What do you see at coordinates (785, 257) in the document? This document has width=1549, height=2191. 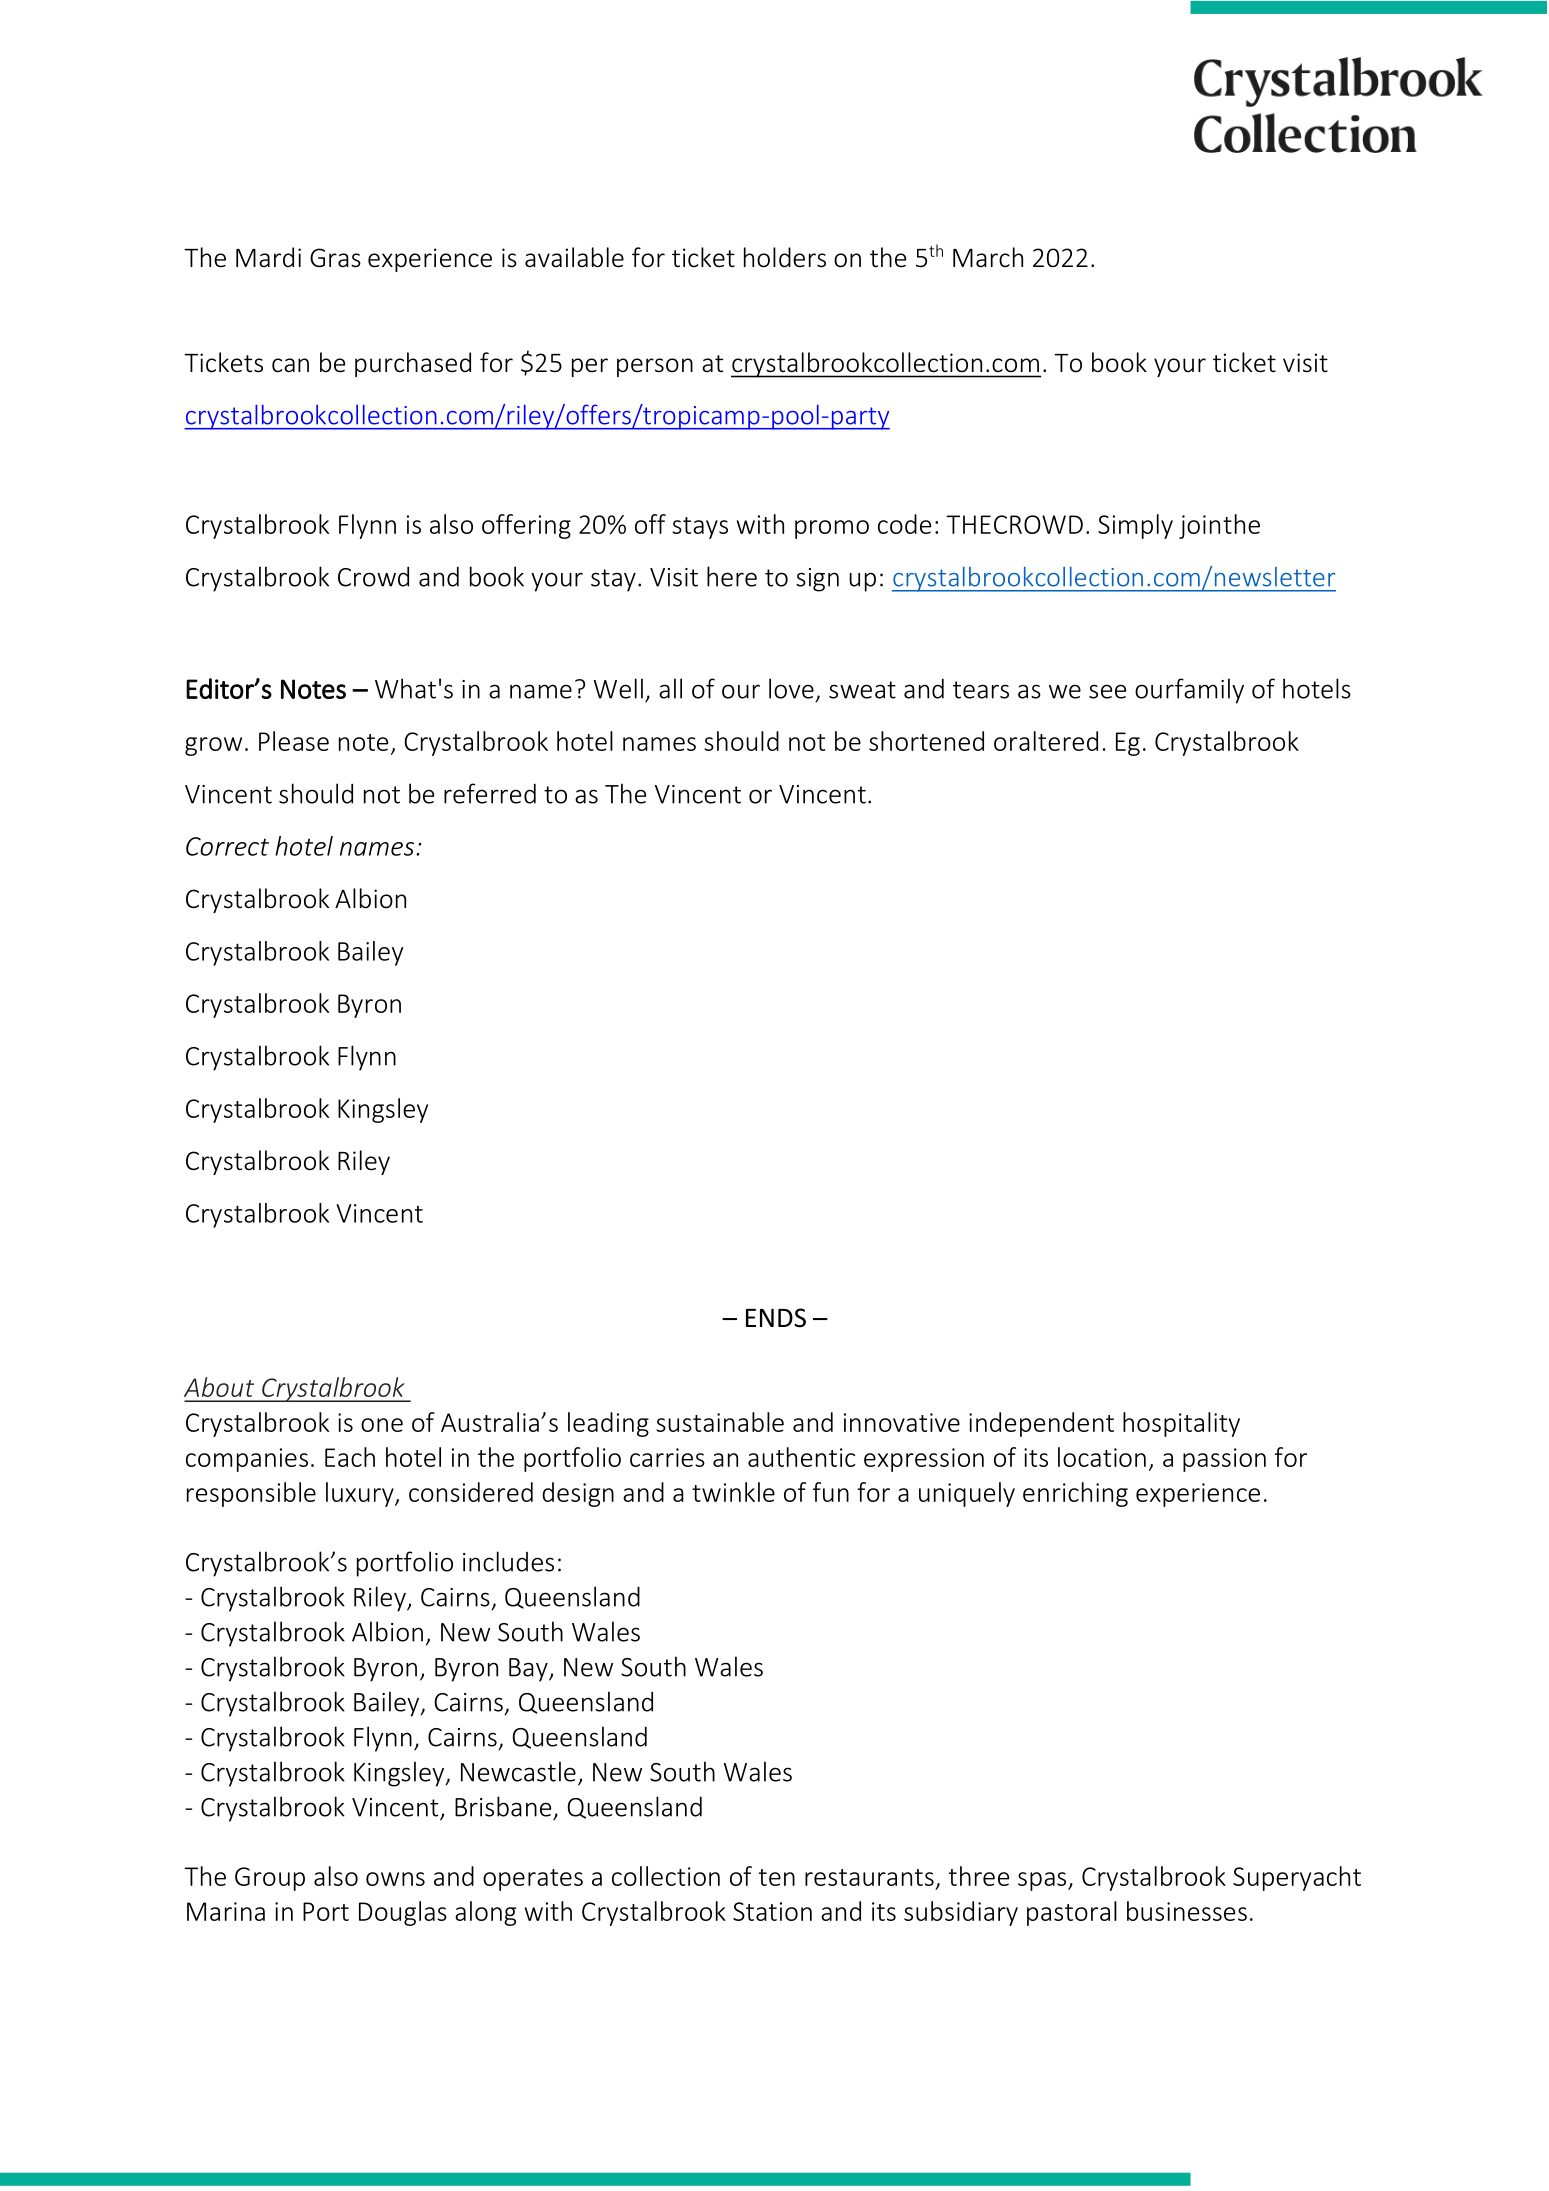 I see `holders` at bounding box center [785, 257].
